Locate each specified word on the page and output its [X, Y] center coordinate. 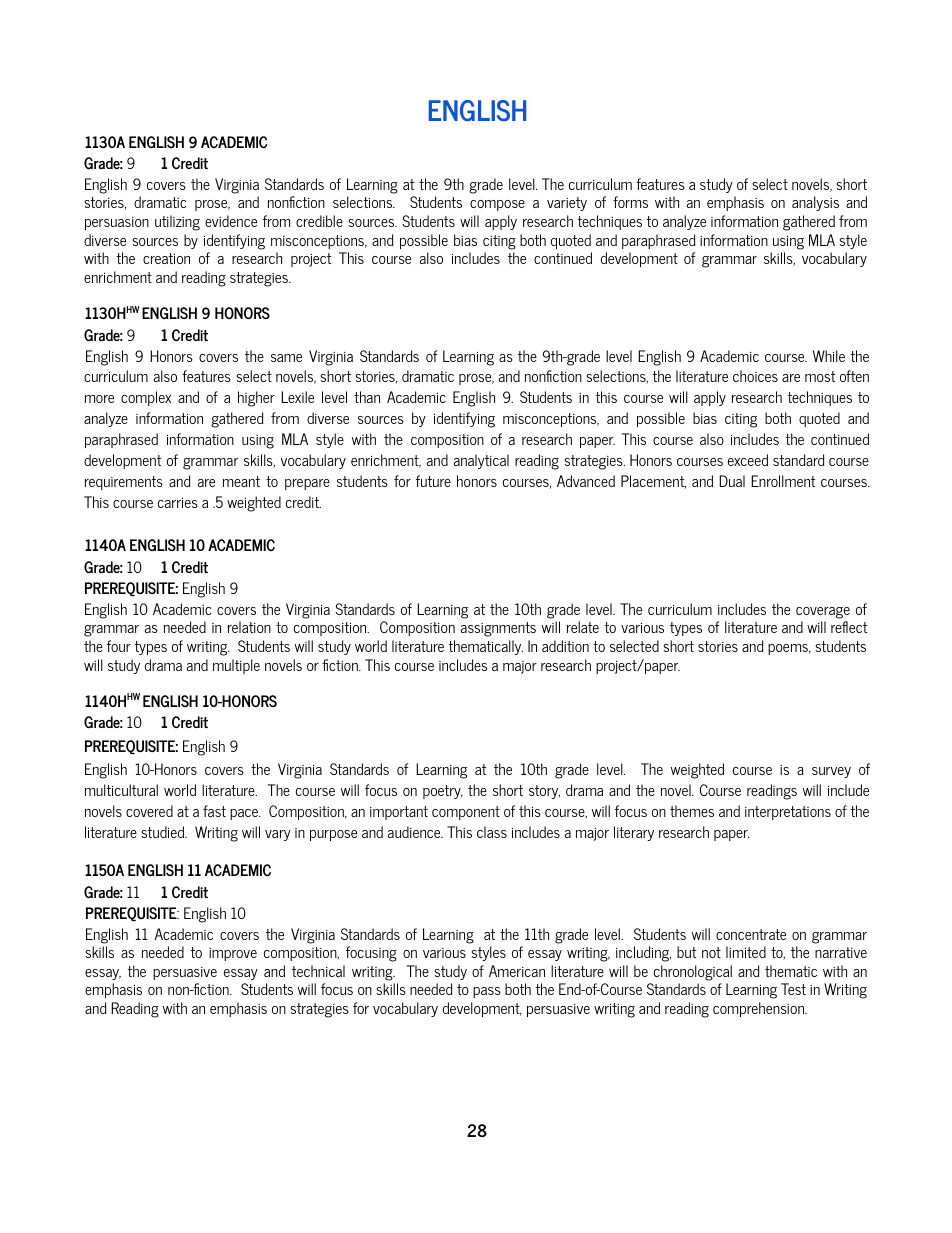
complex [146, 398]
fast [214, 811]
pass [487, 992]
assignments [498, 629]
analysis [815, 203]
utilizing [177, 223]
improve [233, 954]
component [466, 813]
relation [249, 627]
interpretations [788, 813]
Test [793, 989]
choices [755, 376]
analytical [481, 461]
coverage [823, 613]
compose [497, 205]
